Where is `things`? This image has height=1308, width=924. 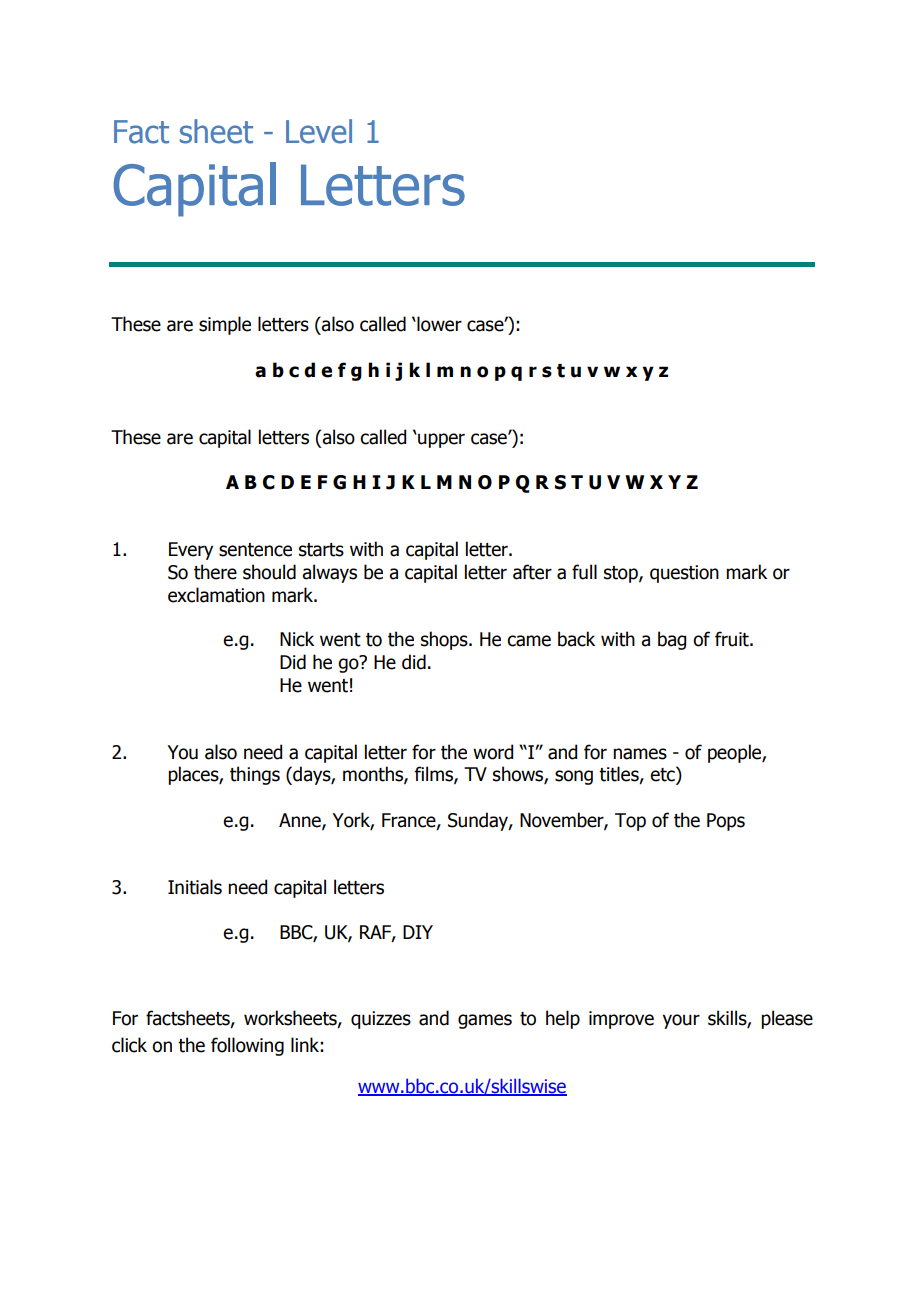 things is located at coordinates (255, 775).
